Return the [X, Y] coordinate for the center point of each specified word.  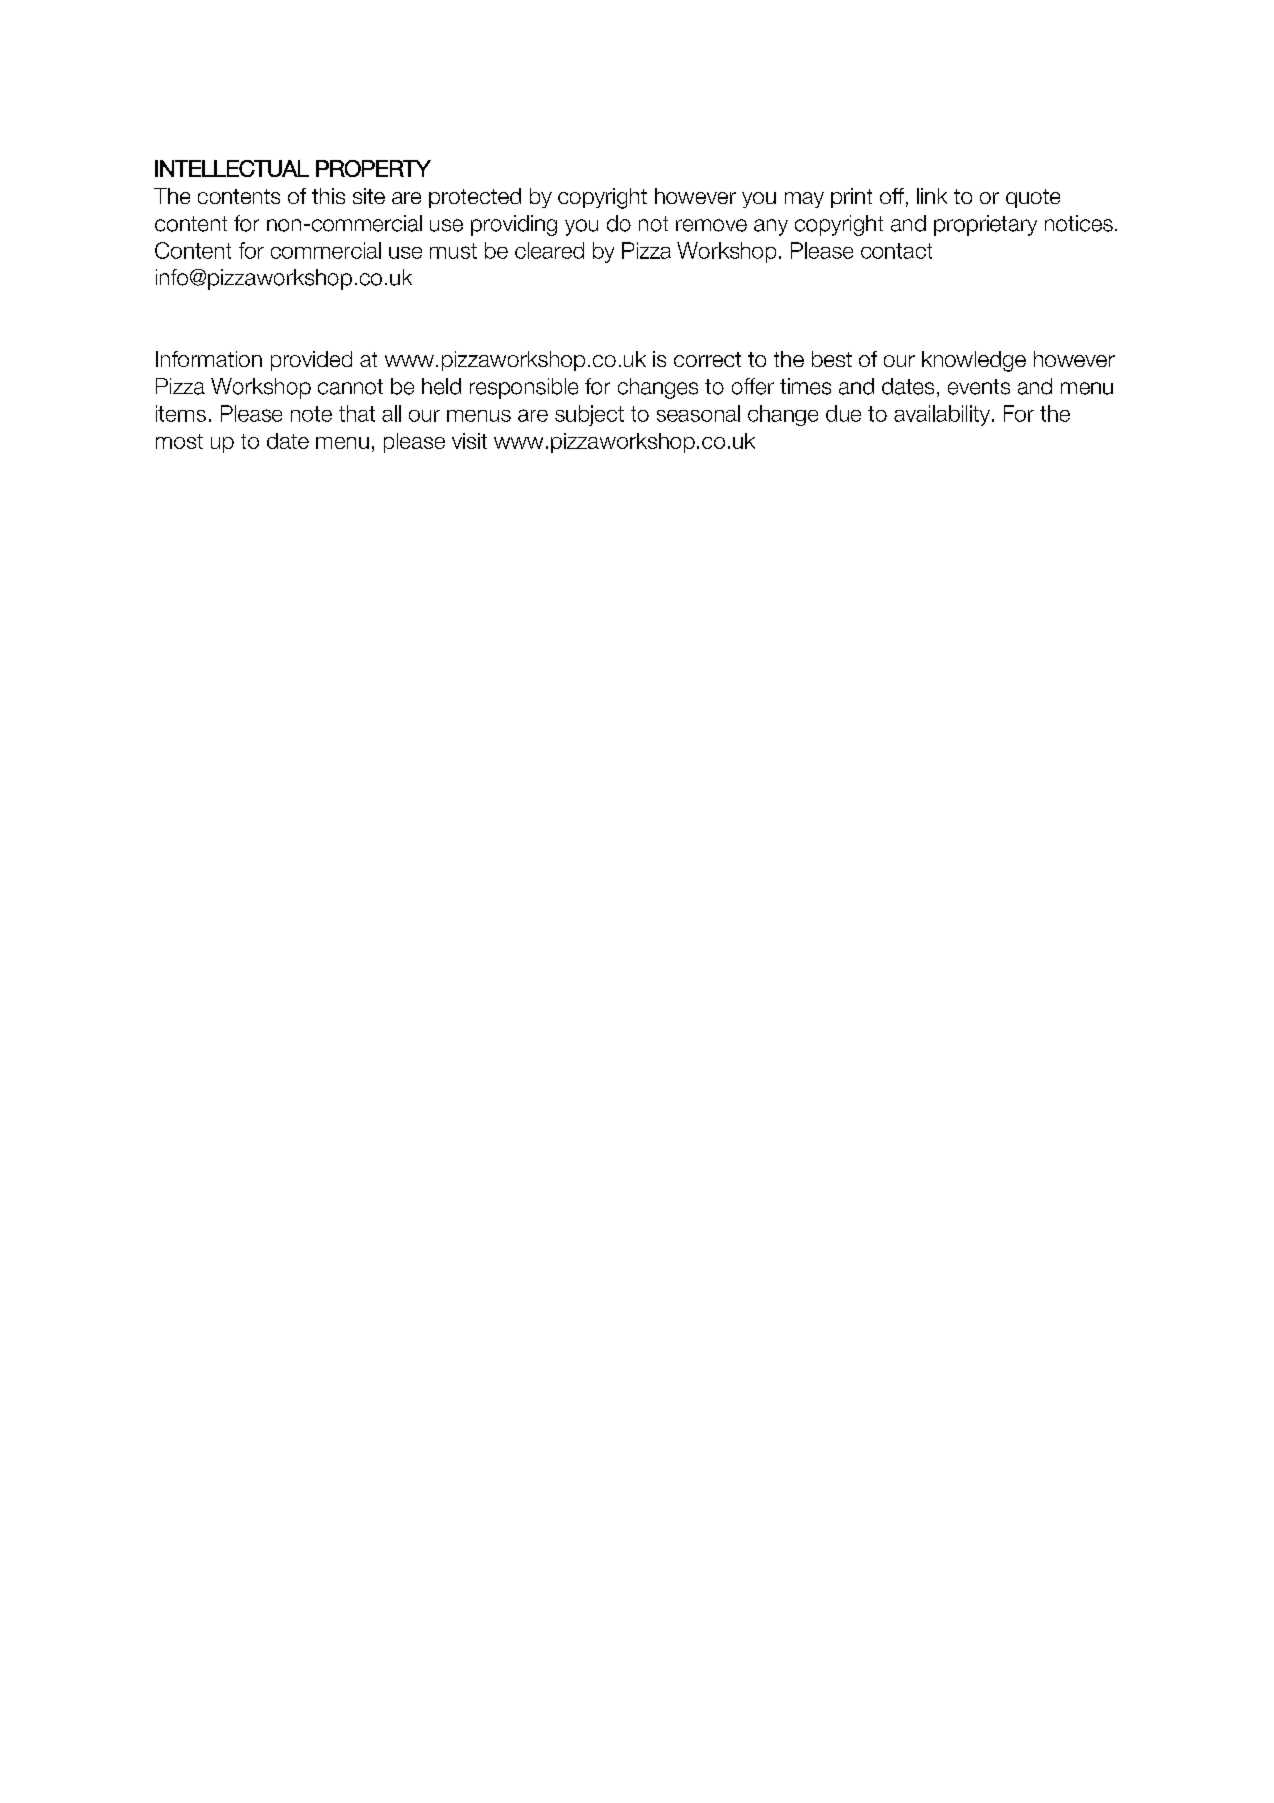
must [453, 251]
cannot [350, 387]
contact [896, 251]
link [932, 196]
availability [942, 415]
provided [311, 361]
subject [589, 415]
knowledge [974, 361]
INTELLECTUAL [232, 168]
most [179, 441]
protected [475, 198]
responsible [524, 388]
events [979, 387]
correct [707, 359]
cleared [549, 250]
